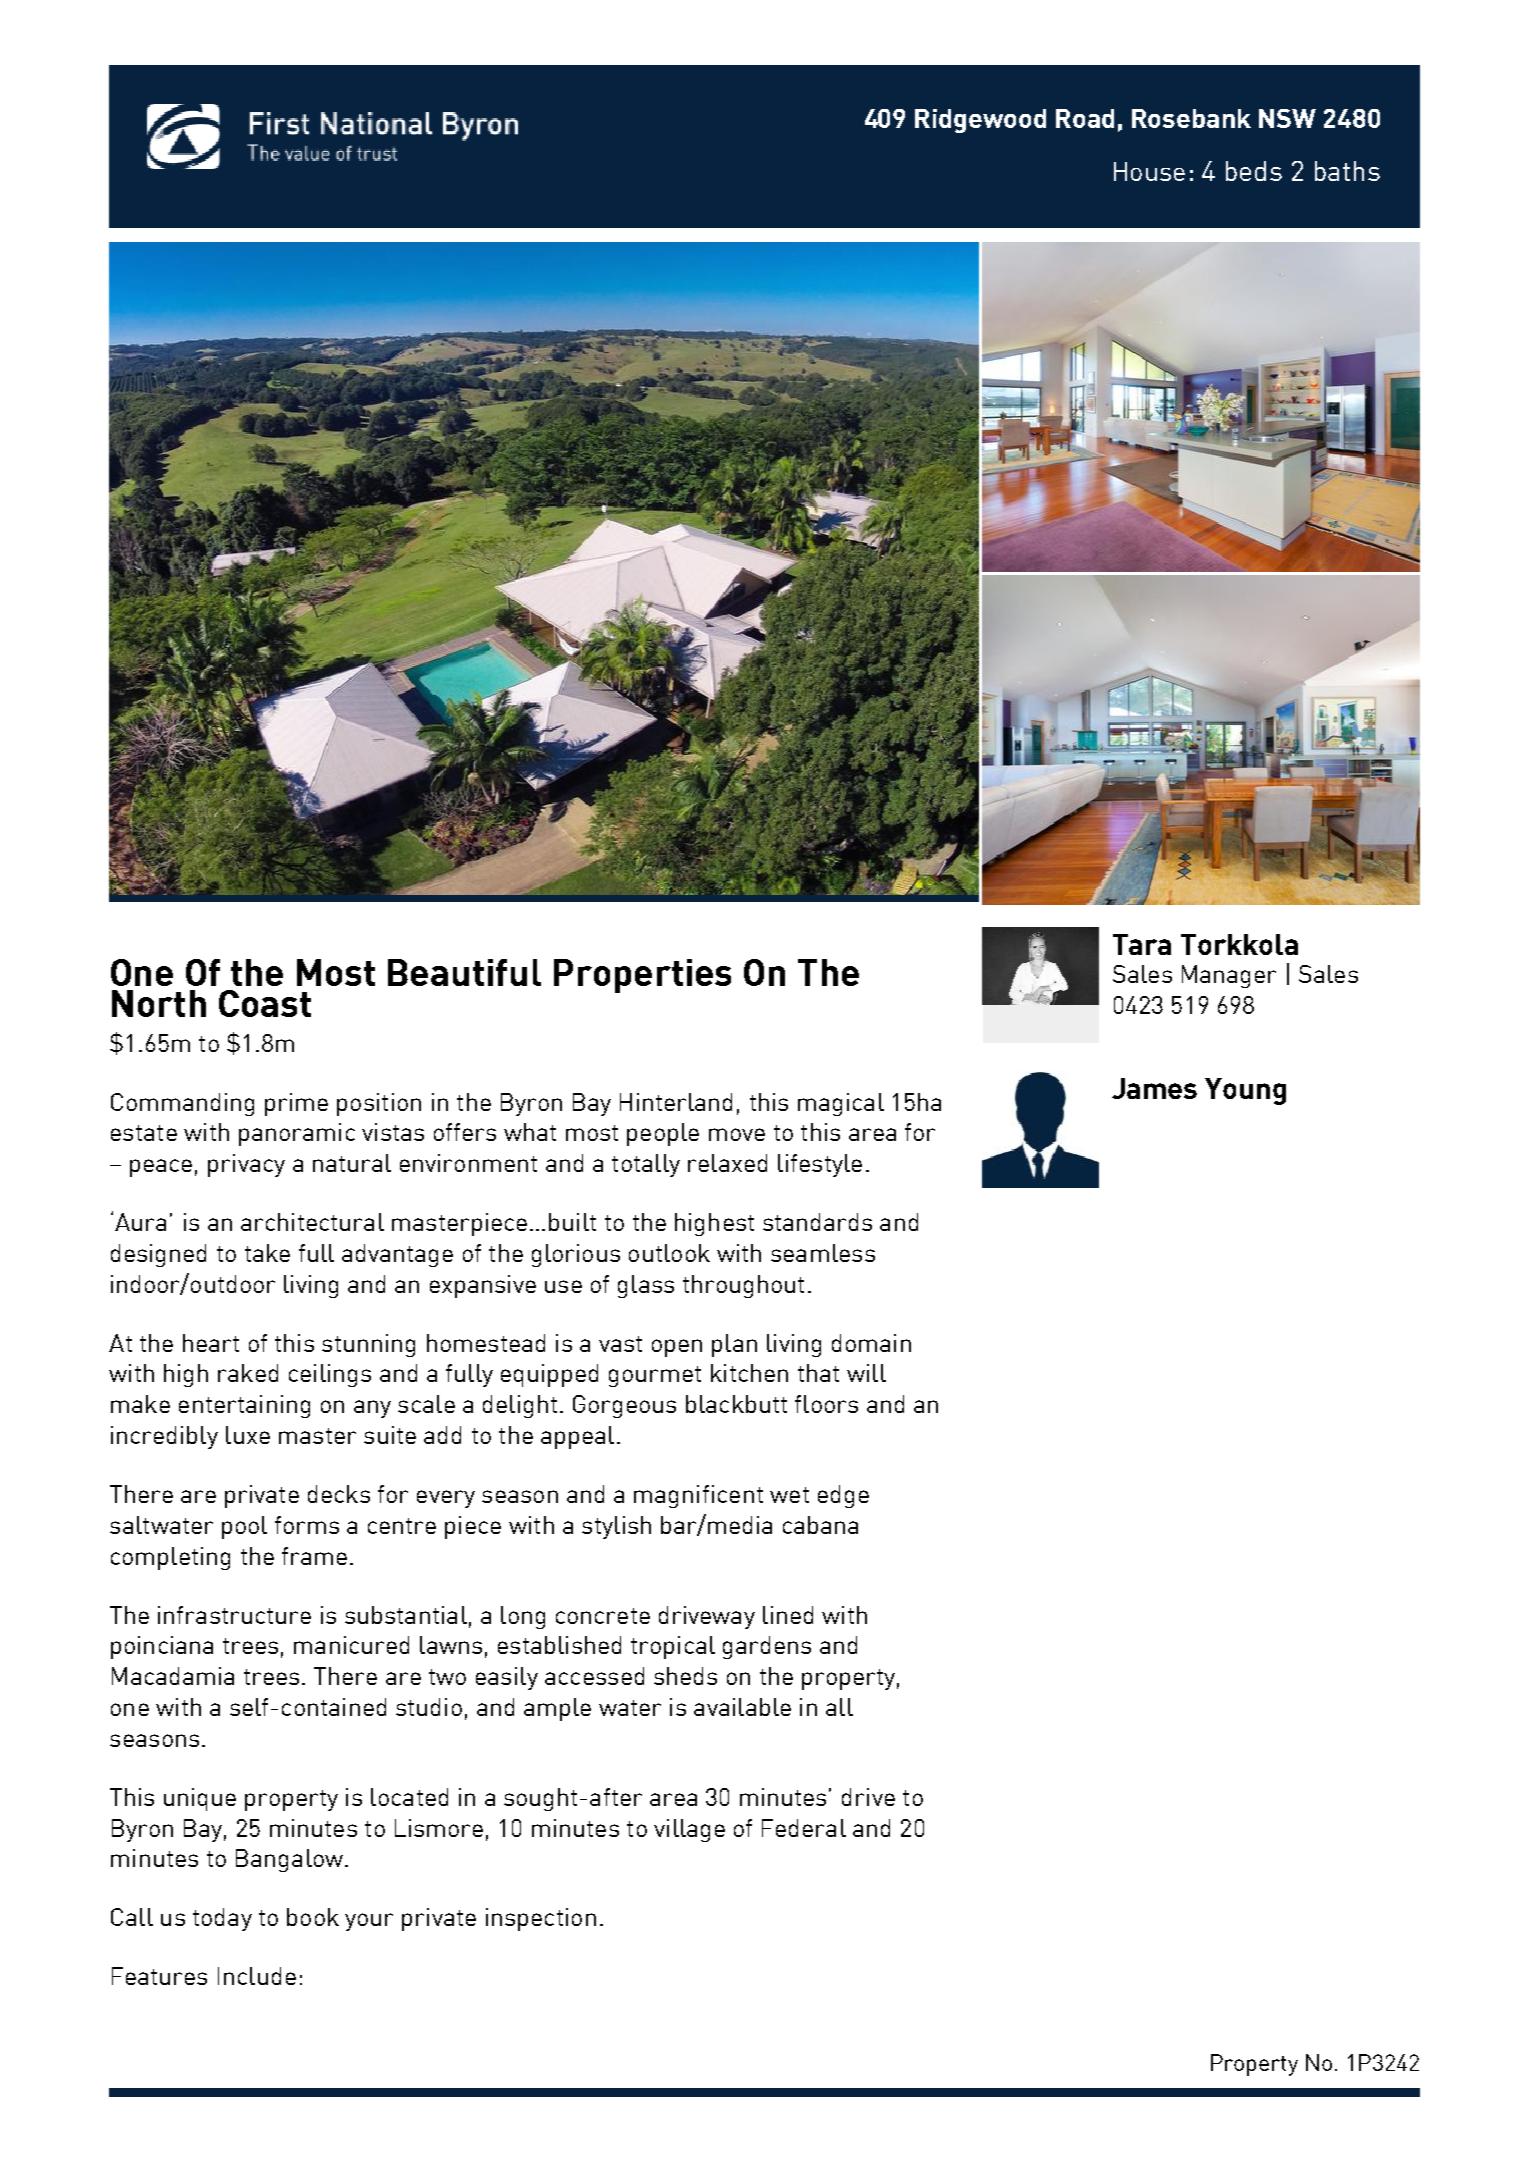 The height and width of the screenshot is (2163, 1529). What do you see at coordinates (1347, 171) in the screenshot?
I see `baths` at bounding box center [1347, 171].
